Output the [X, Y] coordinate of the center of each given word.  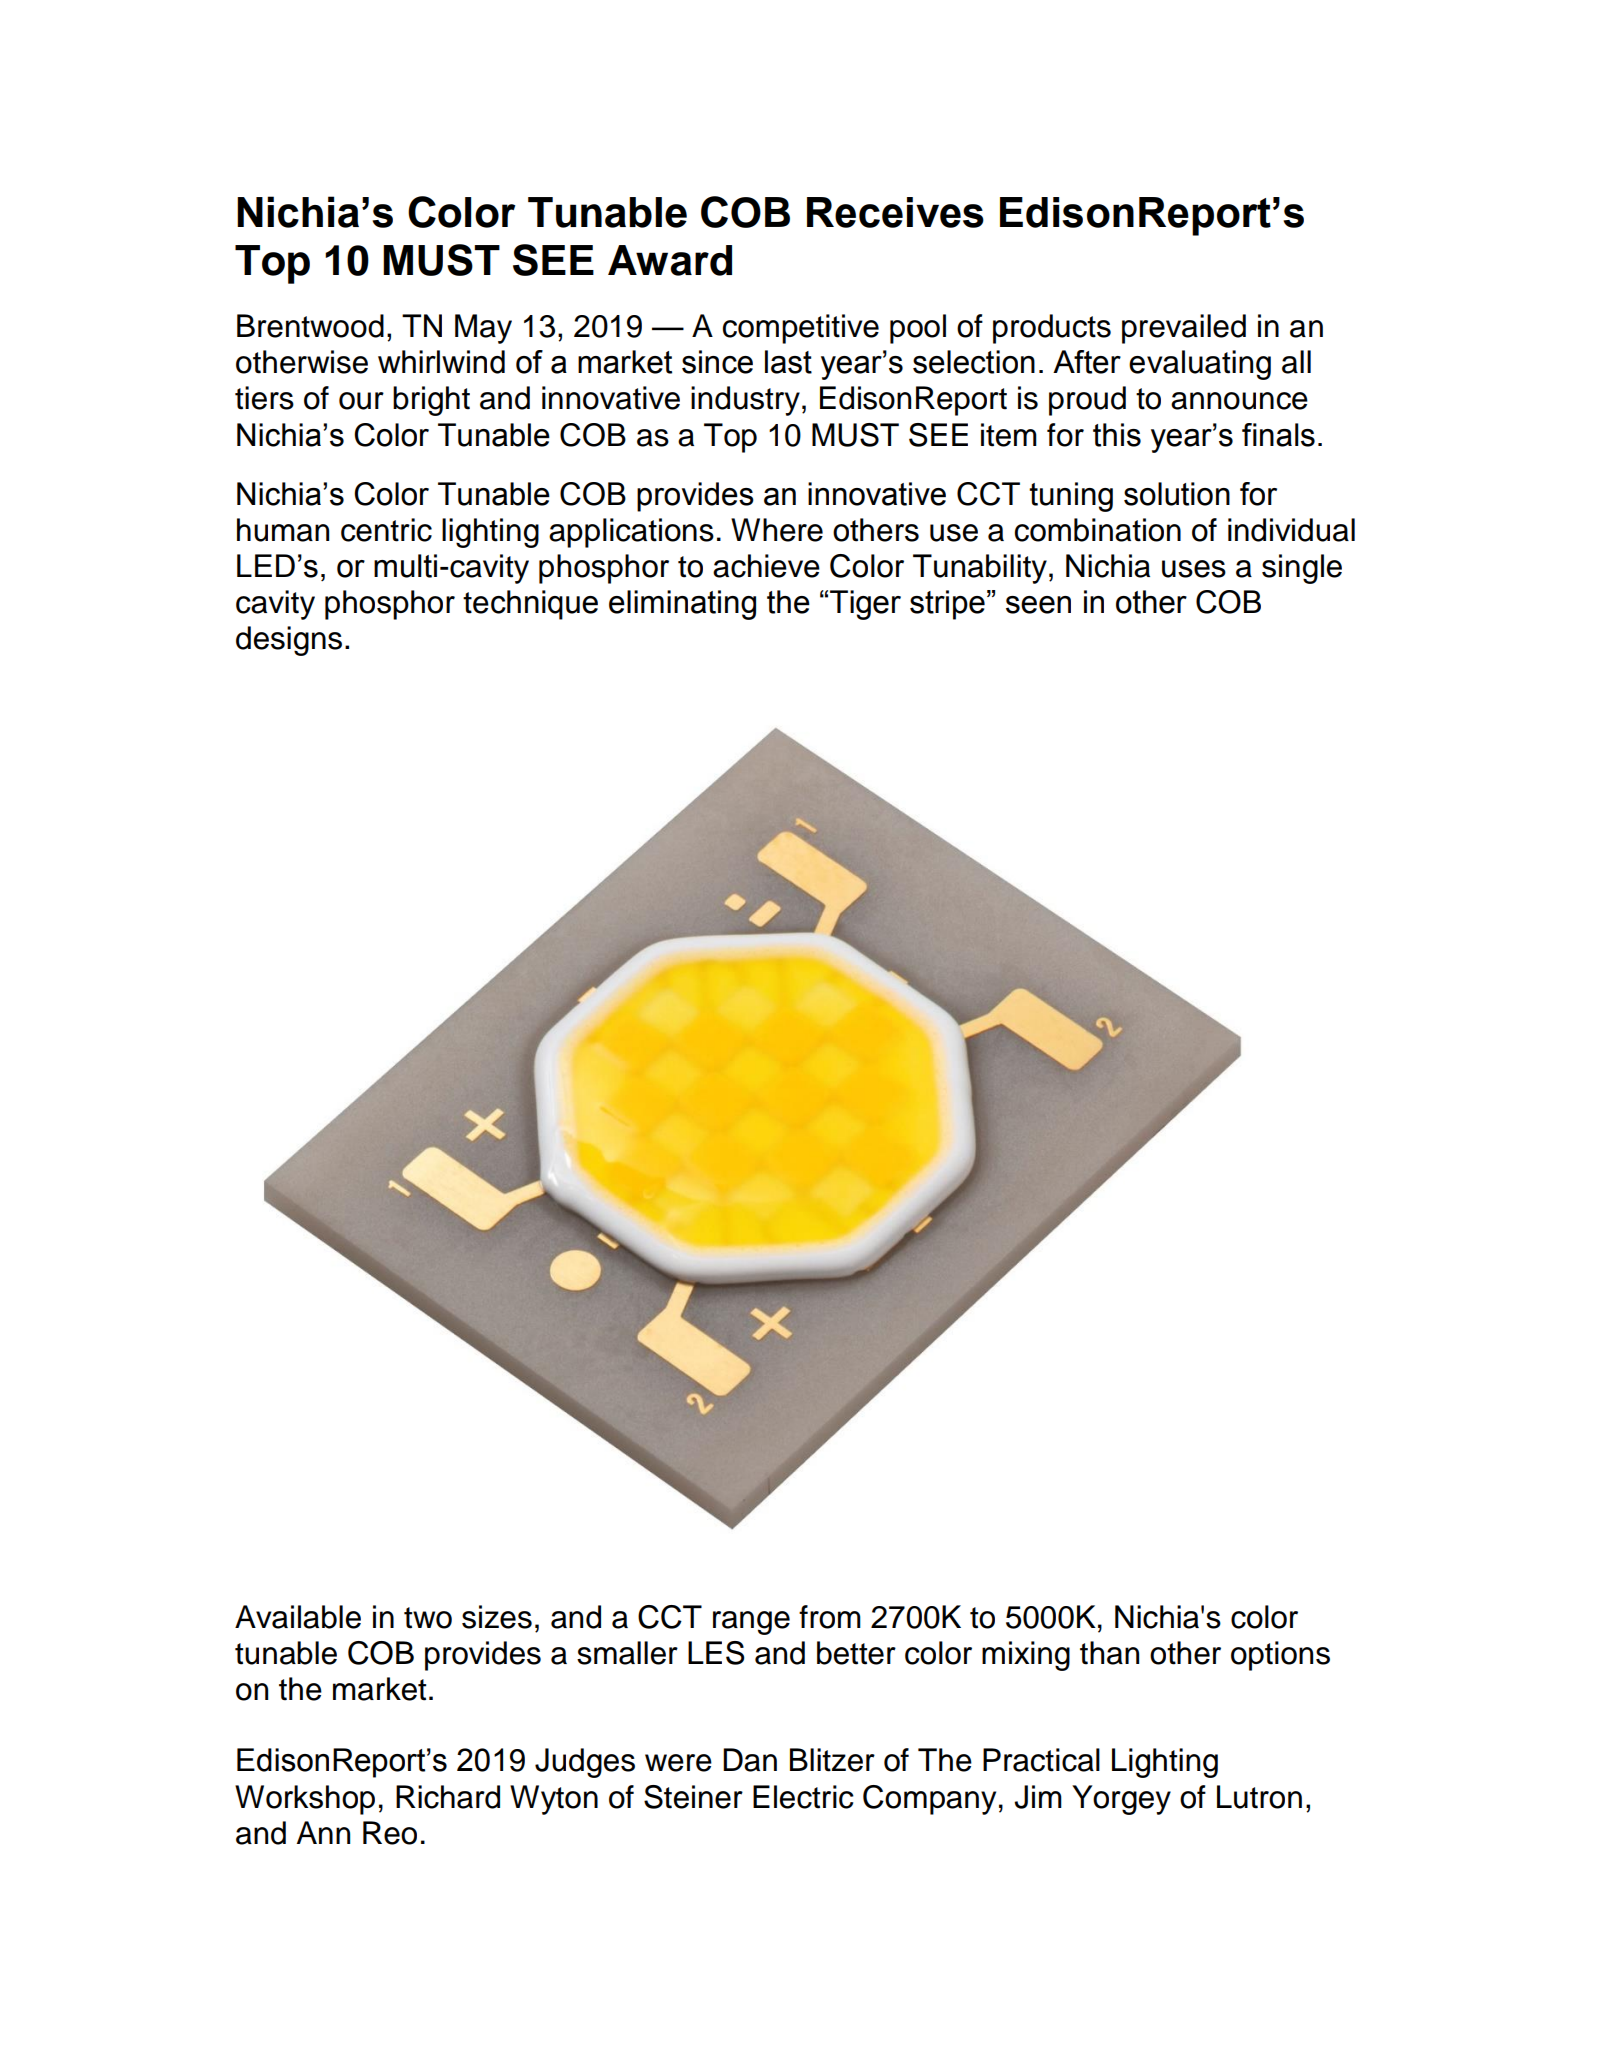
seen [1038, 605]
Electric [803, 1797]
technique [530, 605]
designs [289, 641]
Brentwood [310, 326]
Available [298, 1617]
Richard [448, 1797]
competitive [801, 329]
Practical [1041, 1760]
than [1109, 1653]
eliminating [682, 605]
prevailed [1184, 329]
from [830, 1617]
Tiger [865, 605]
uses [1194, 569]
